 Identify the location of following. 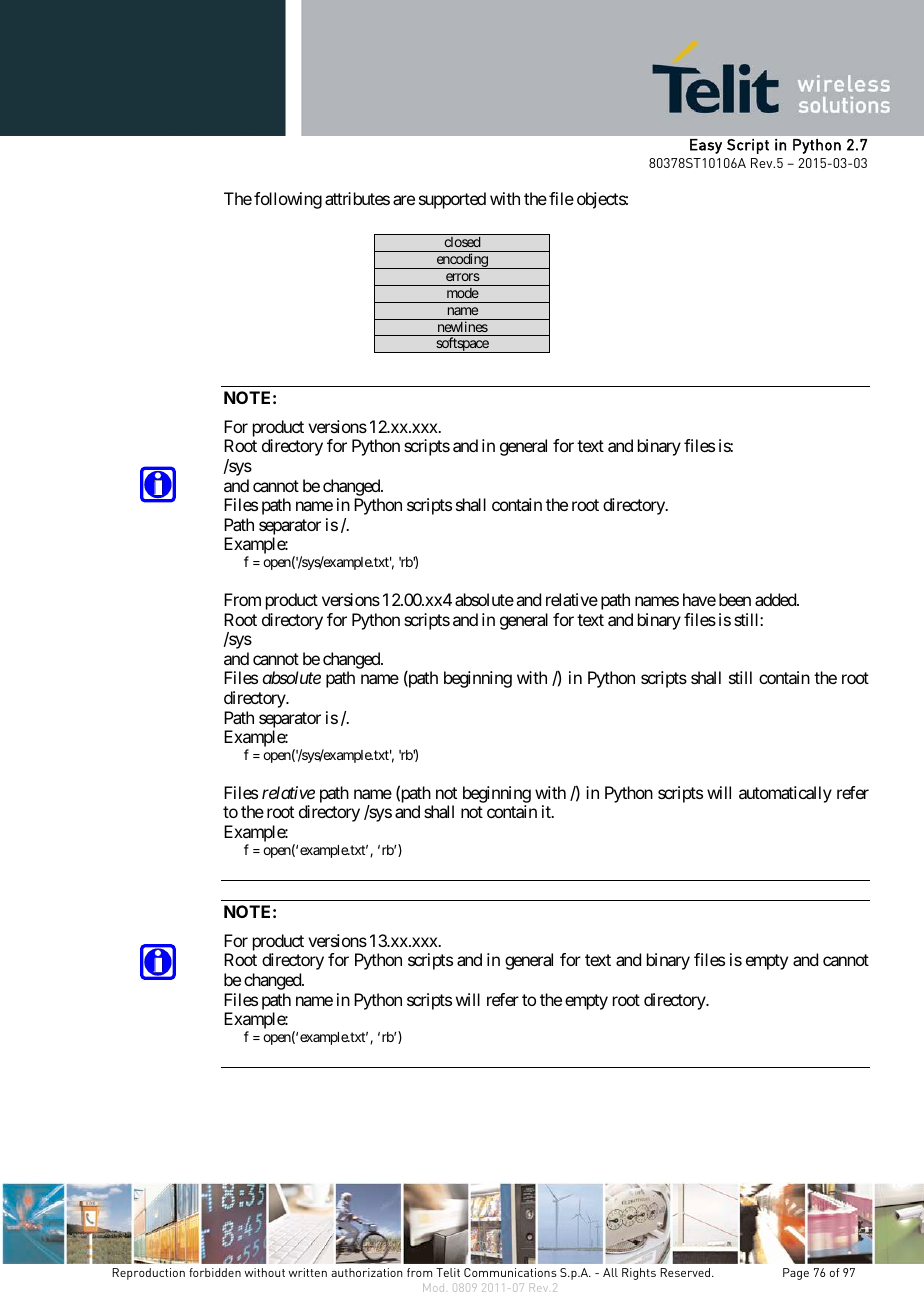
(288, 200).
